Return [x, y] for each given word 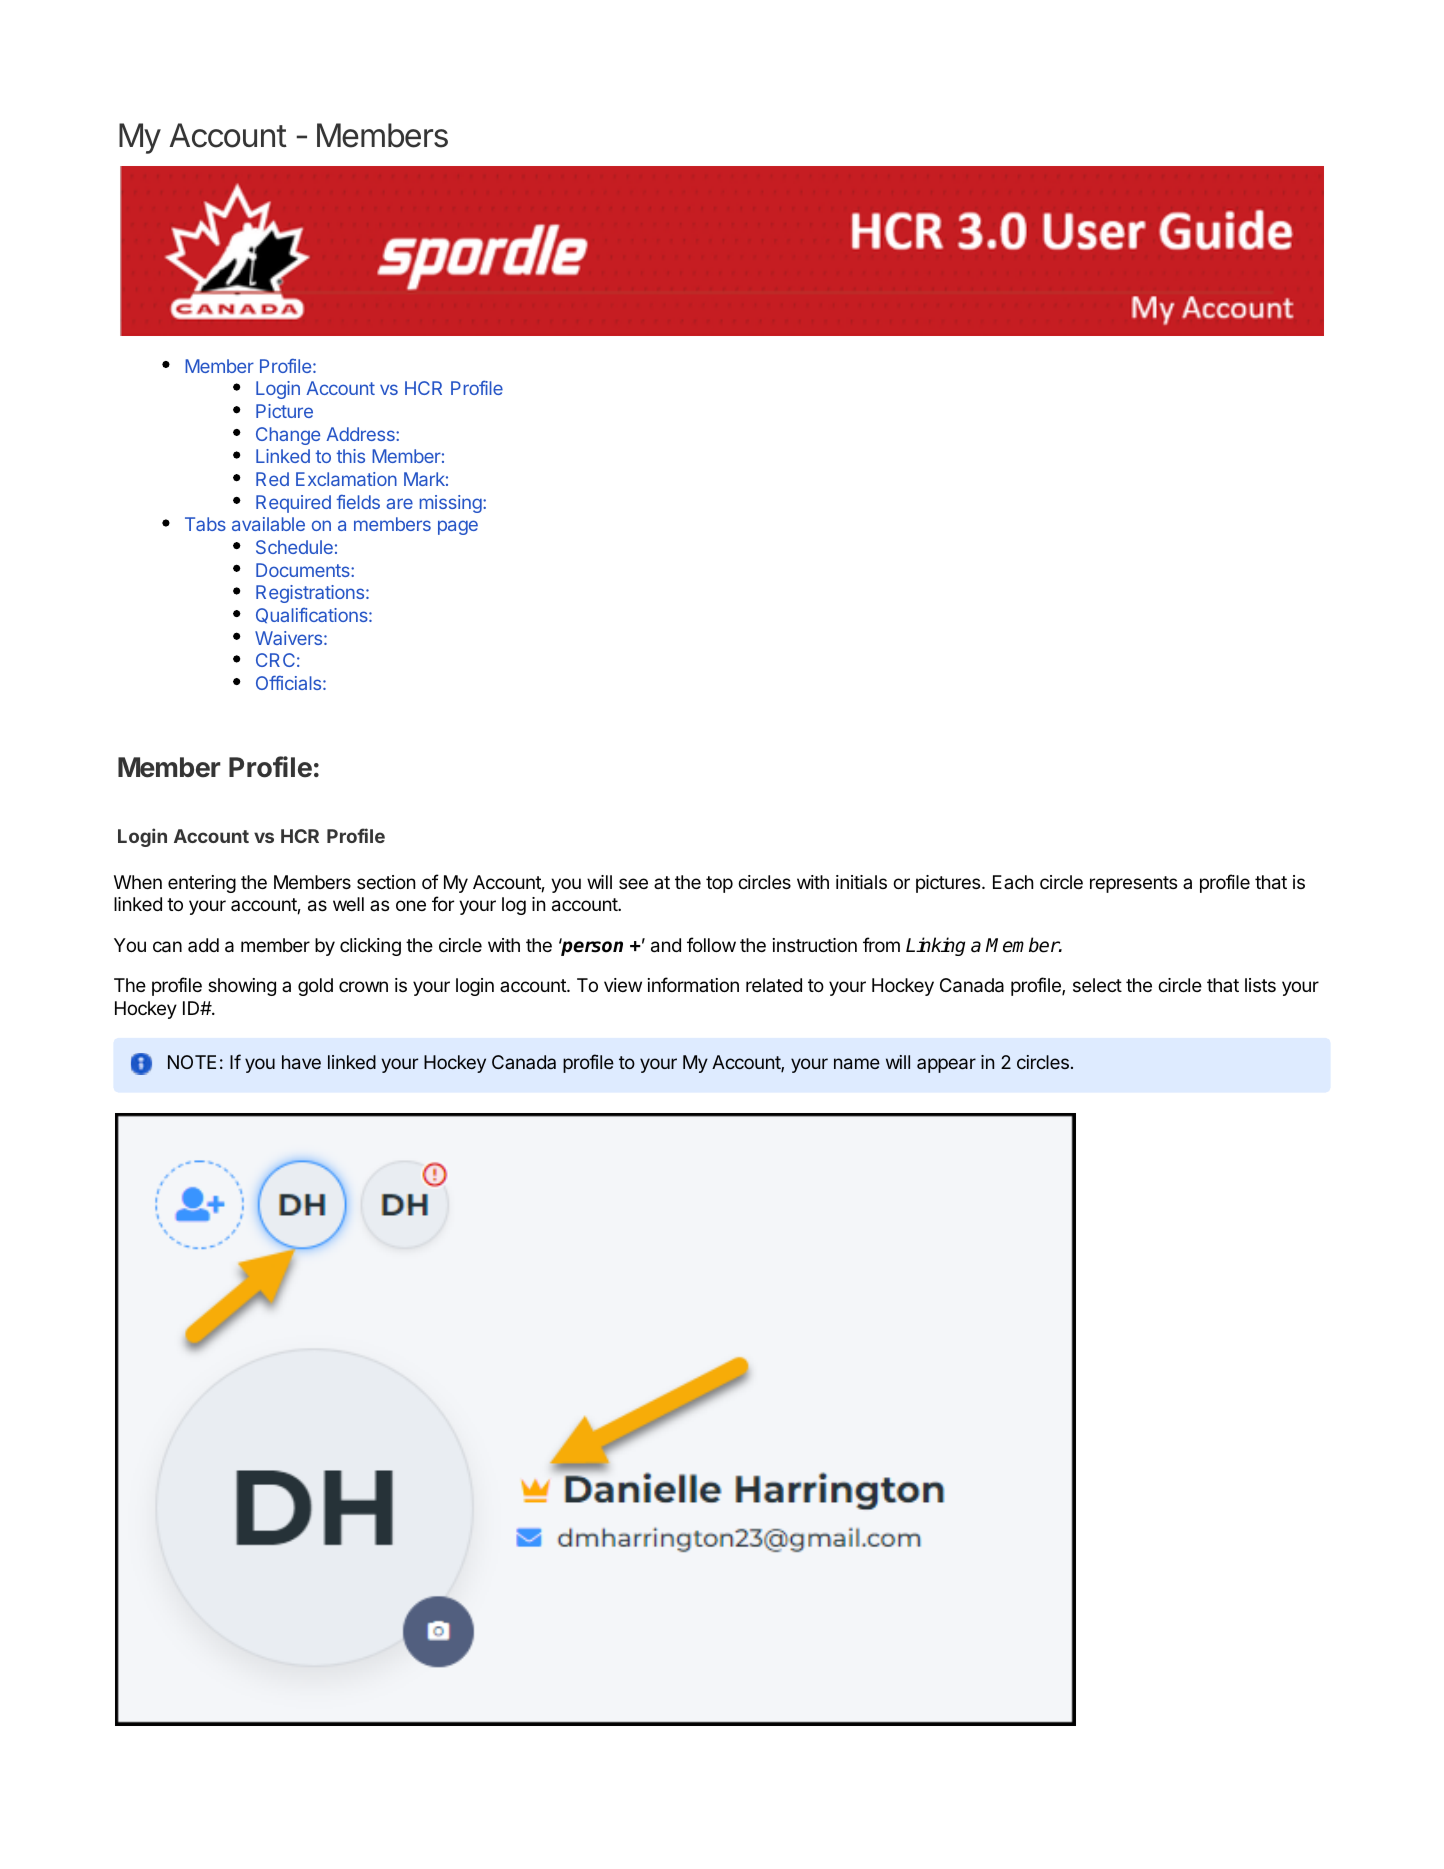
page [458, 527]
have [301, 1062]
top [719, 884]
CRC [275, 660]
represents [1133, 884]
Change [288, 436]
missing [452, 504]
